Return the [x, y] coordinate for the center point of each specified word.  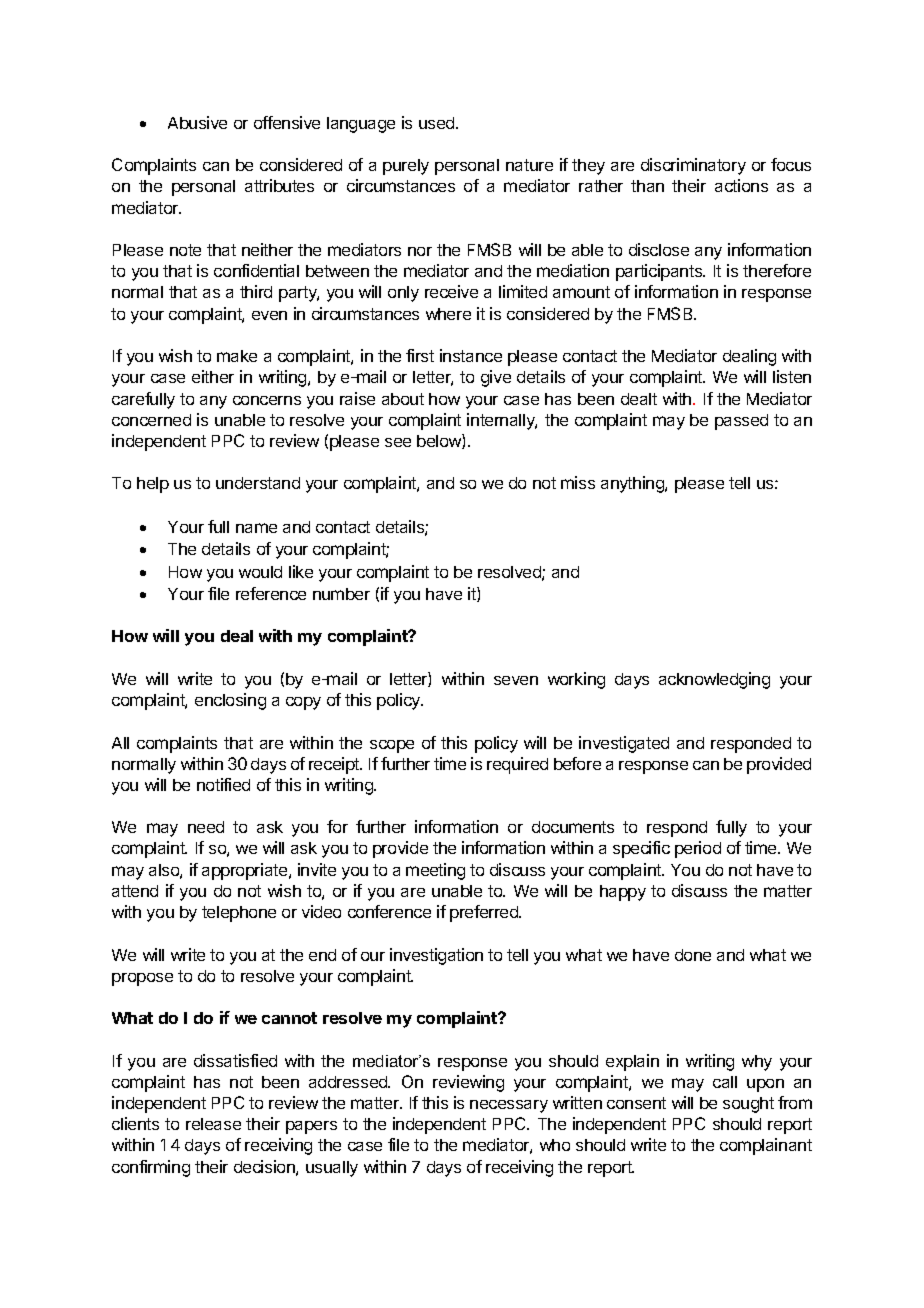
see [398, 442]
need [206, 827]
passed [741, 422]
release [213, 1124]
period [698, 849]
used [438, 123]
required [517, 765]
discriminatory [693, 166]
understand [258, 483]
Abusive [197, 122]
